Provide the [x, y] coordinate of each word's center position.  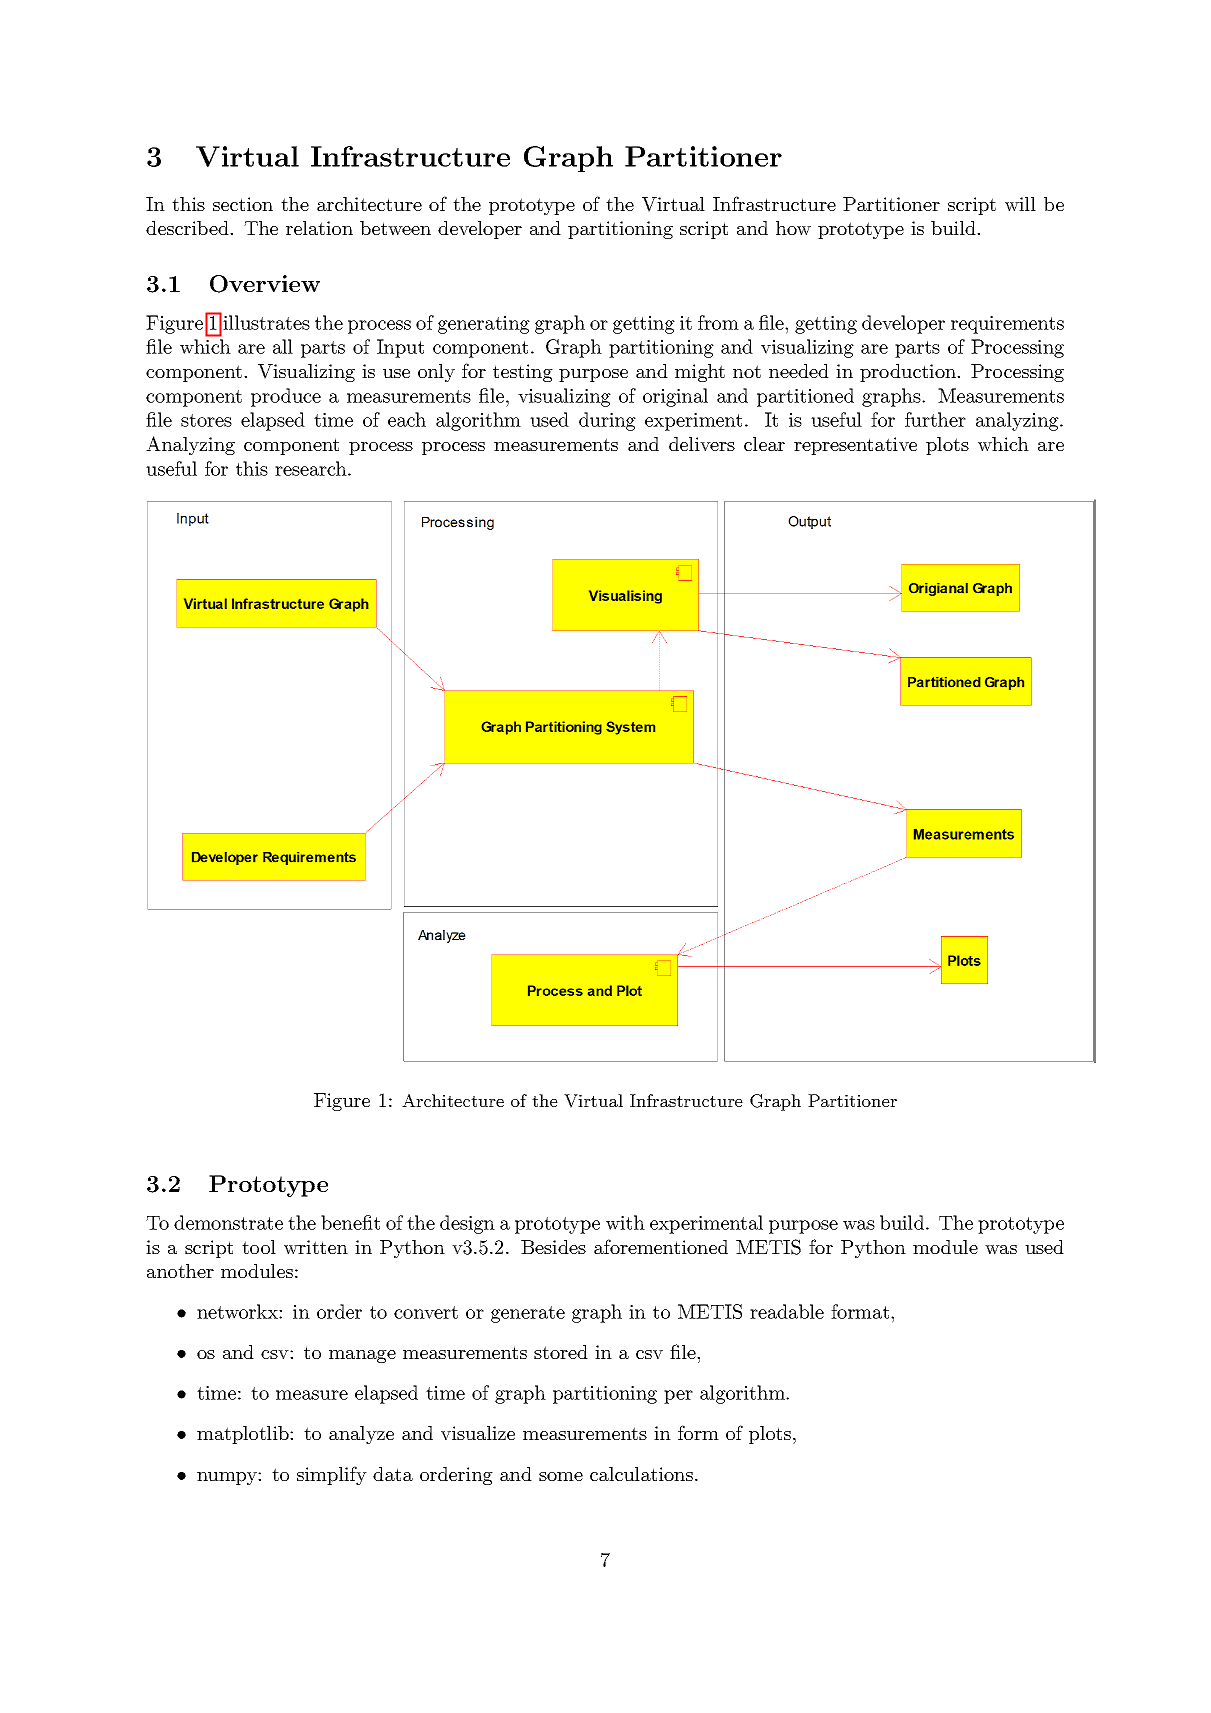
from [718, 322]
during [607, 421]
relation [319, 228]
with [625, 1222]
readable [787, 1311]
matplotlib [244, 1435]
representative [855, 446]
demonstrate [228, 1222]
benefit [350, 1222]
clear [764, 444]
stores [206, 420]
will [1020, 204]
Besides [553, 1247]
